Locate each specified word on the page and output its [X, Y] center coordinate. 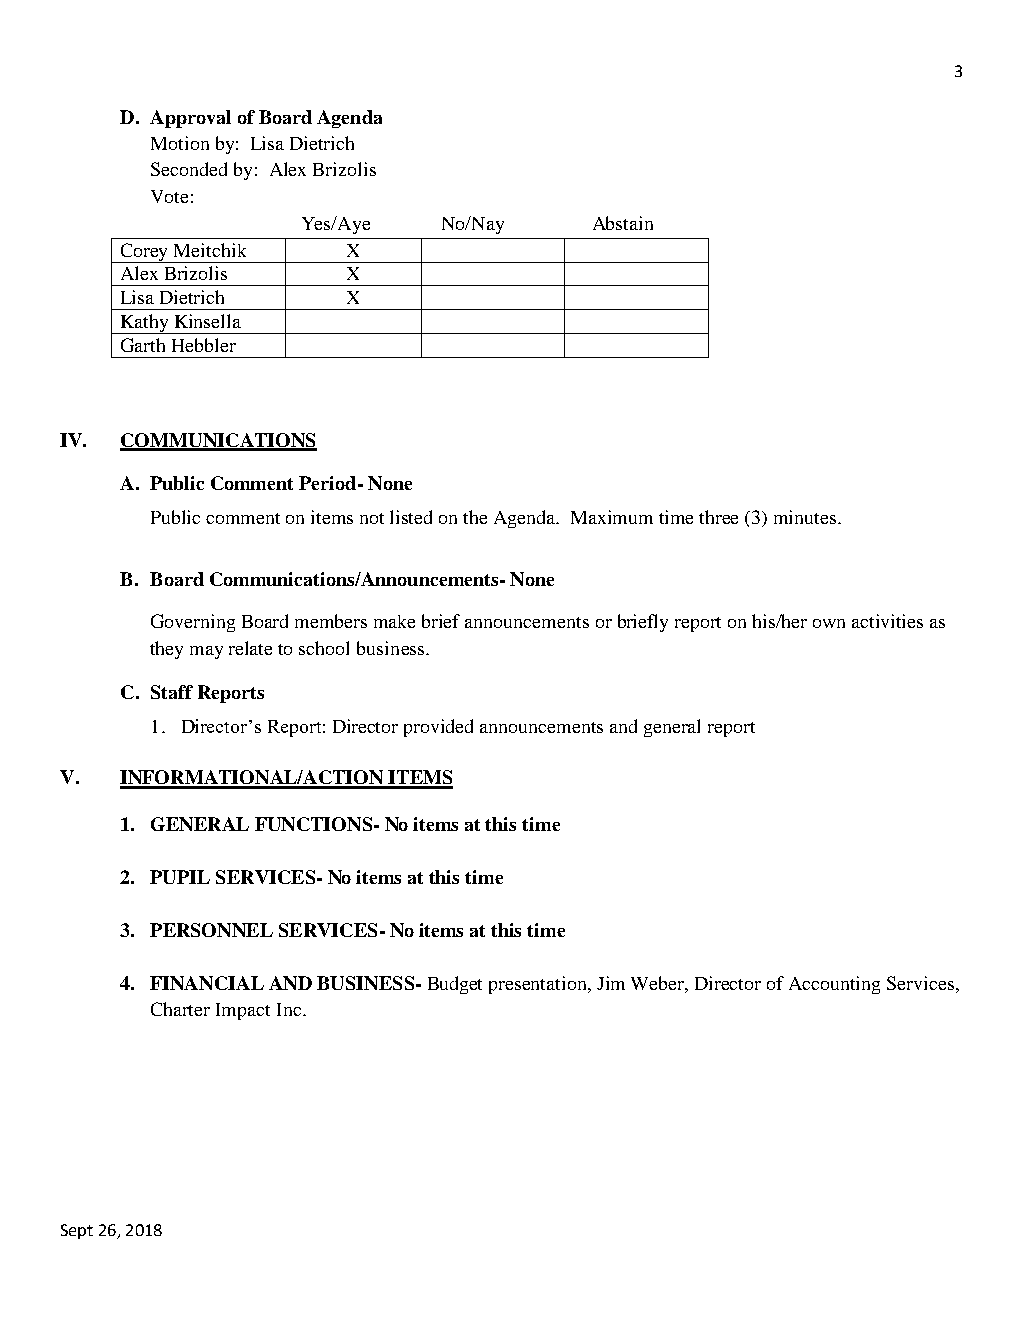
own [829, 623]
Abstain [623, 223]
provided [438, 728]
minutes [806, 517]
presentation [539, 985]
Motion [180, 143]
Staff [172, 692]
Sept [77, 1231]
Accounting [834, 985]
